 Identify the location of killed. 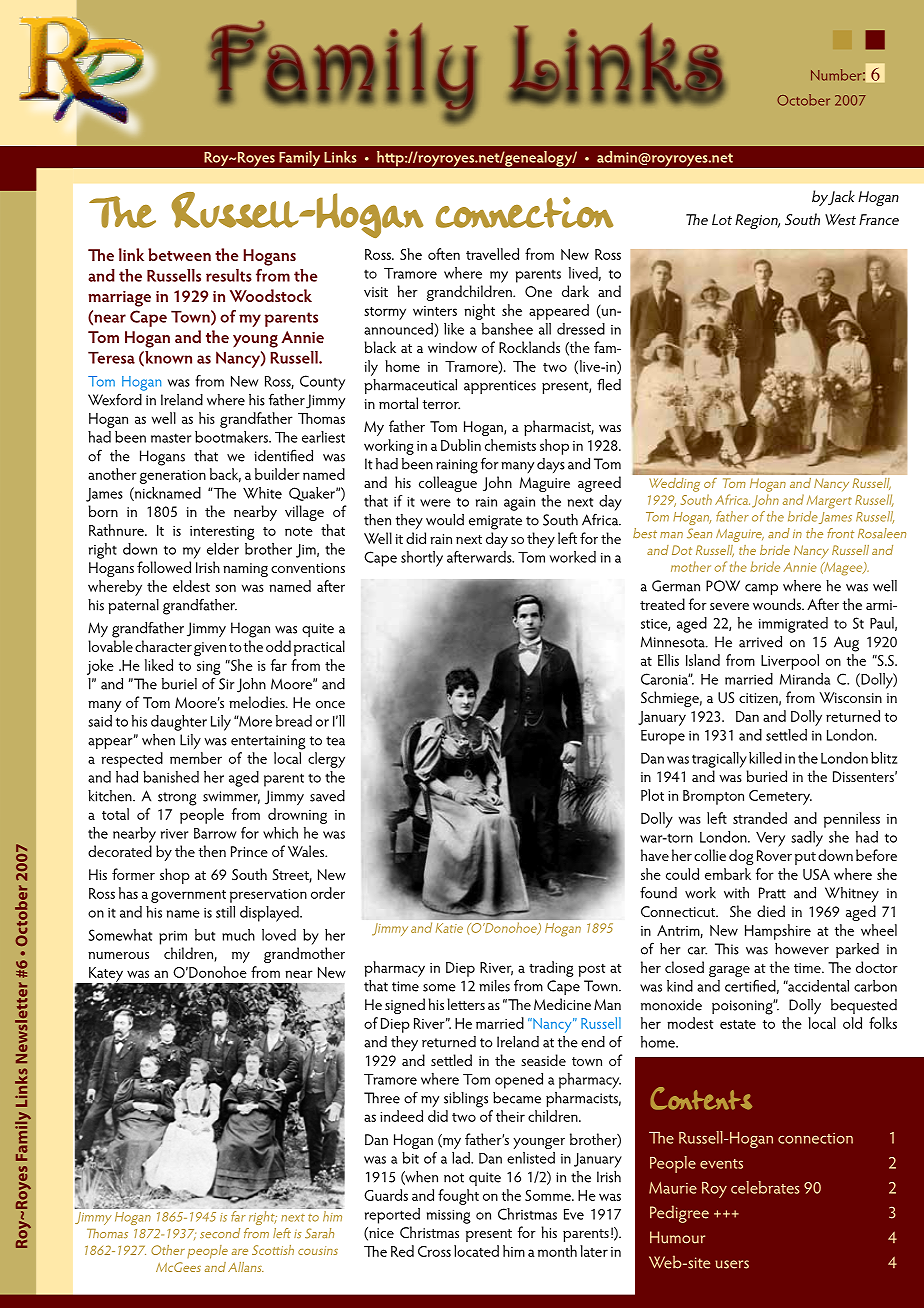
(765, 758).
